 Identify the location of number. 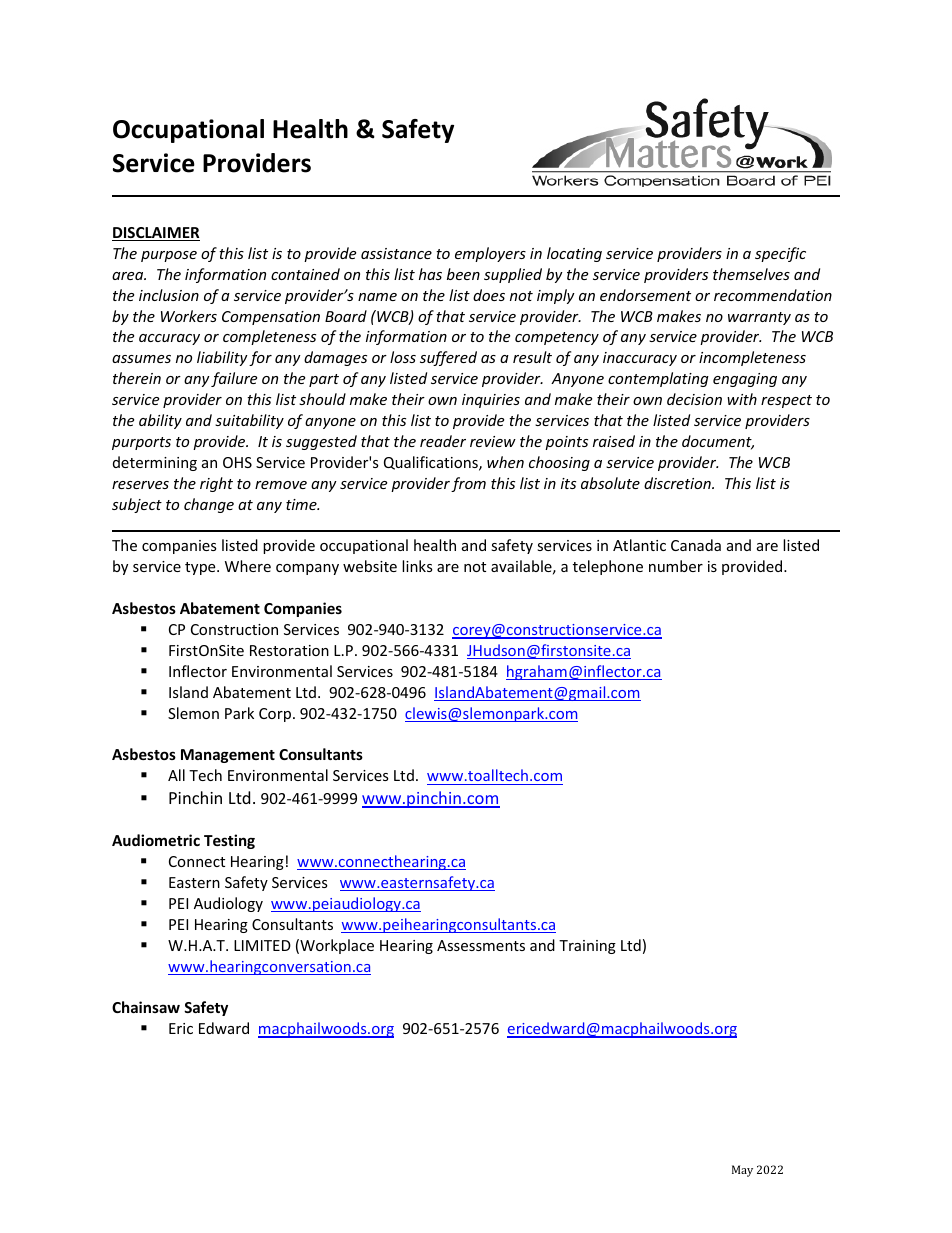
(676, 566).
